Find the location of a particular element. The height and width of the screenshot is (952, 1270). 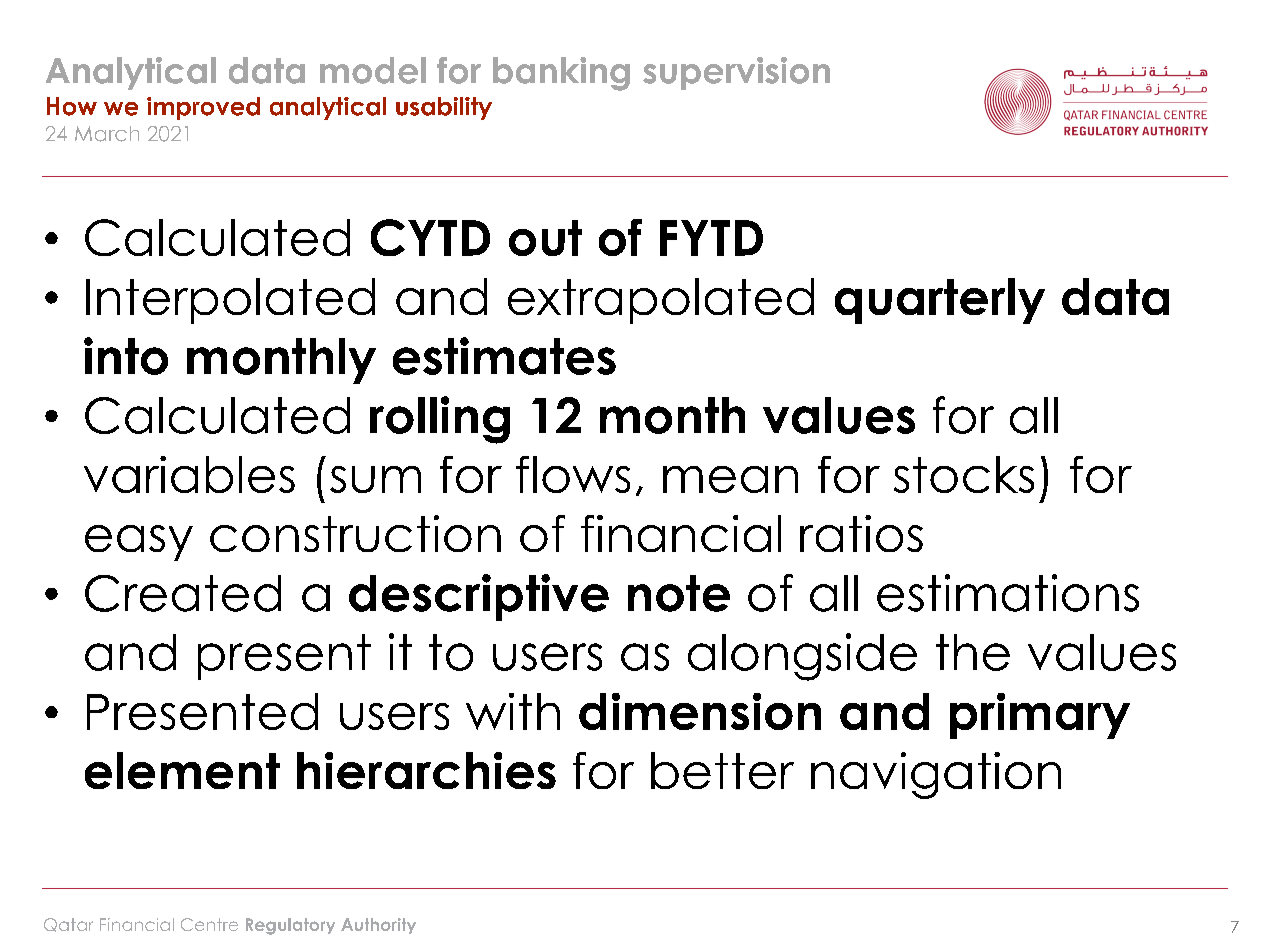

Authority is located at coordinates (378, 926).
